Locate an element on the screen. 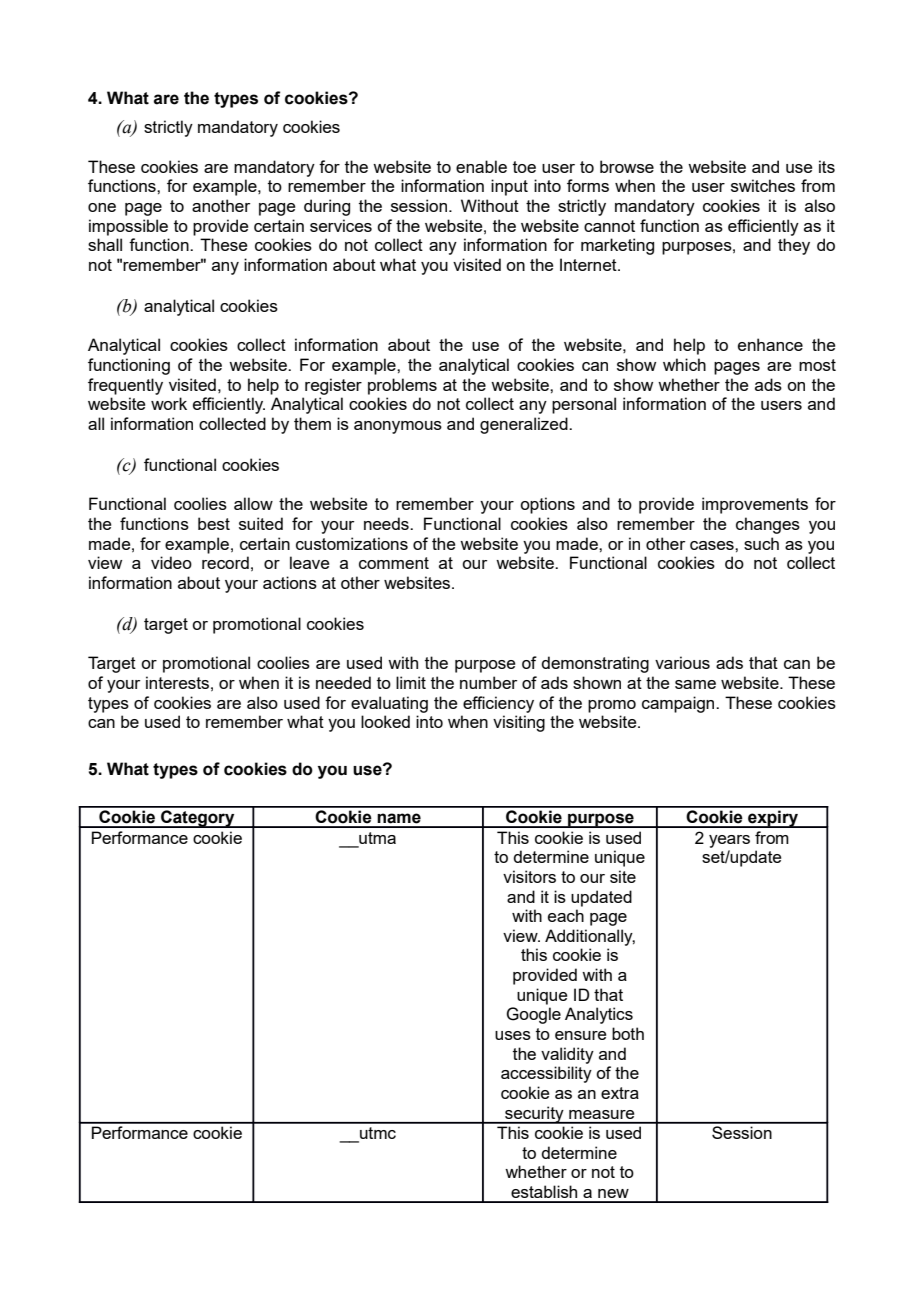  switches is located at coordinates (763, 185).
